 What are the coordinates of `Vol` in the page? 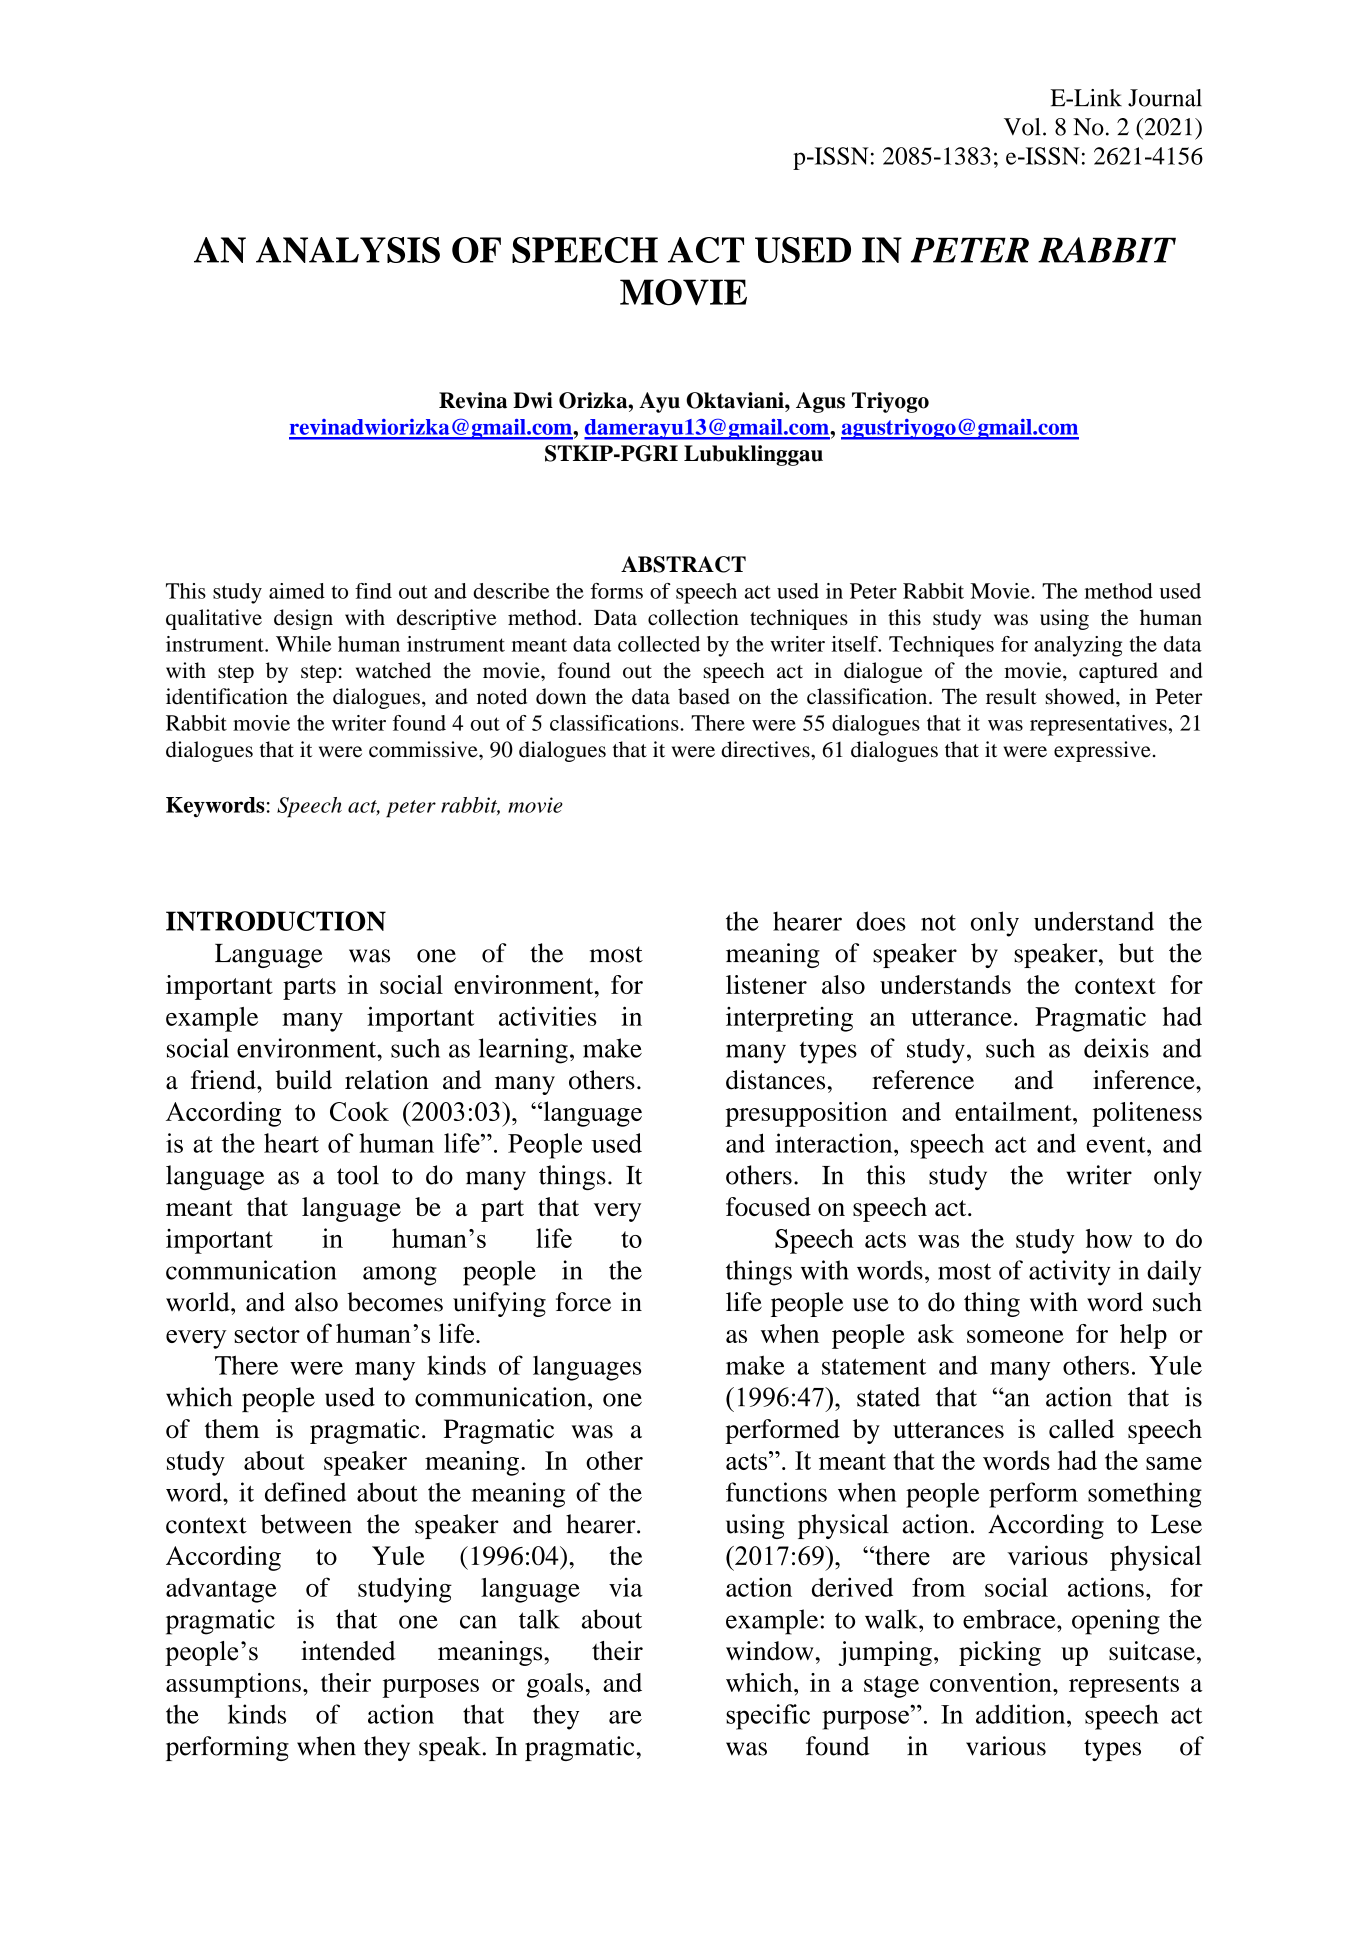 It's located at (1022, 127).
